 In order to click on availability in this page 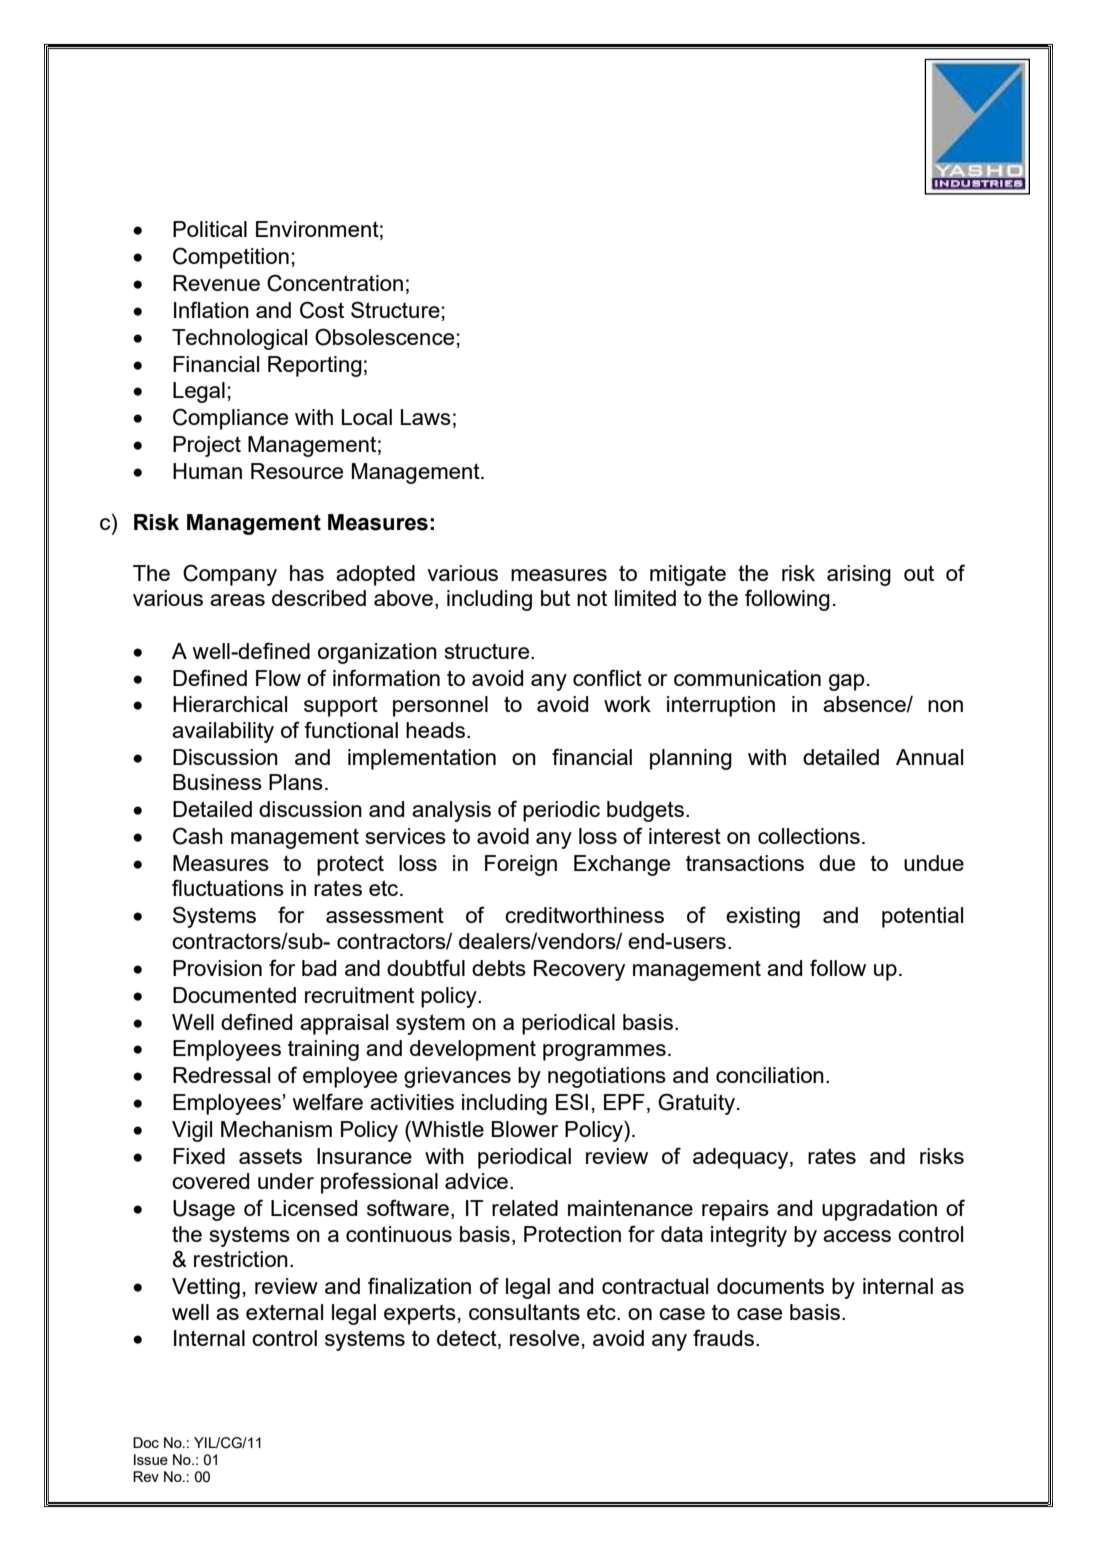, I will do `click(223, 732)`.
